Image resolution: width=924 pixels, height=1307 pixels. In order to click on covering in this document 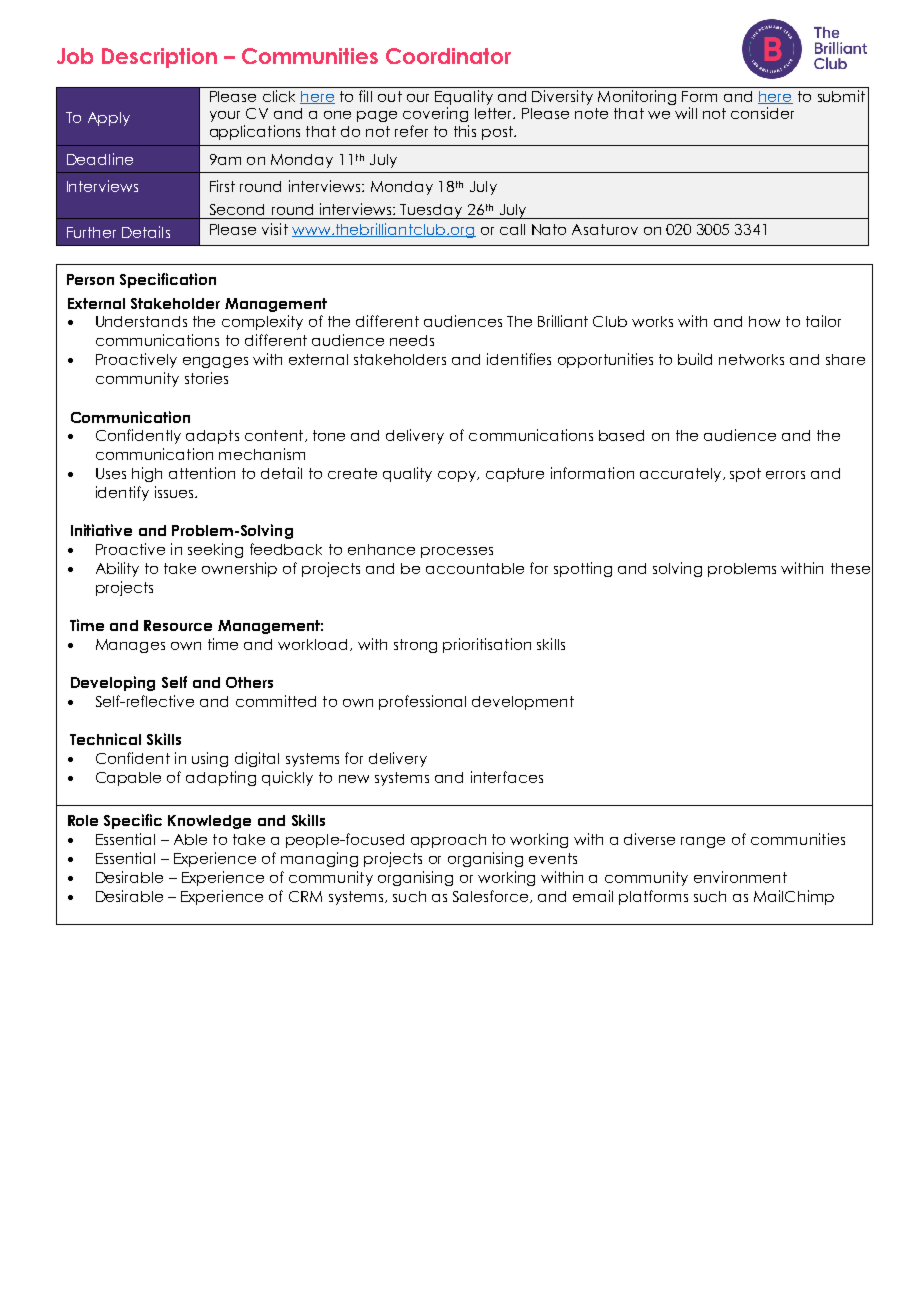, I will do `click(435, 114)`.
